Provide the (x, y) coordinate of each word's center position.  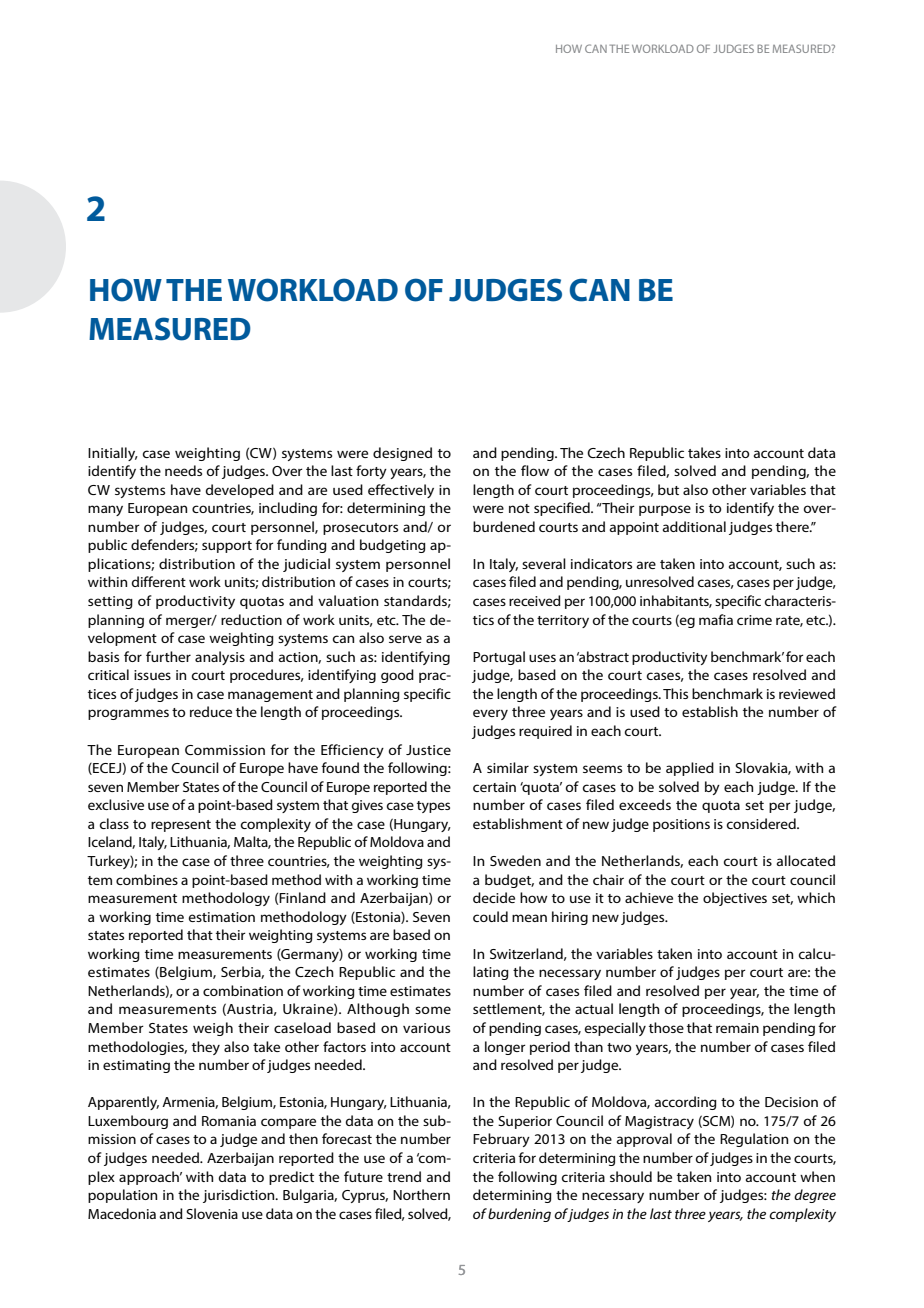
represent (181, 826)
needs (183, 470)
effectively (401, 491)
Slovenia (212, 1213)
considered (762, 823)
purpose (665, 510)
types (433, 807)
